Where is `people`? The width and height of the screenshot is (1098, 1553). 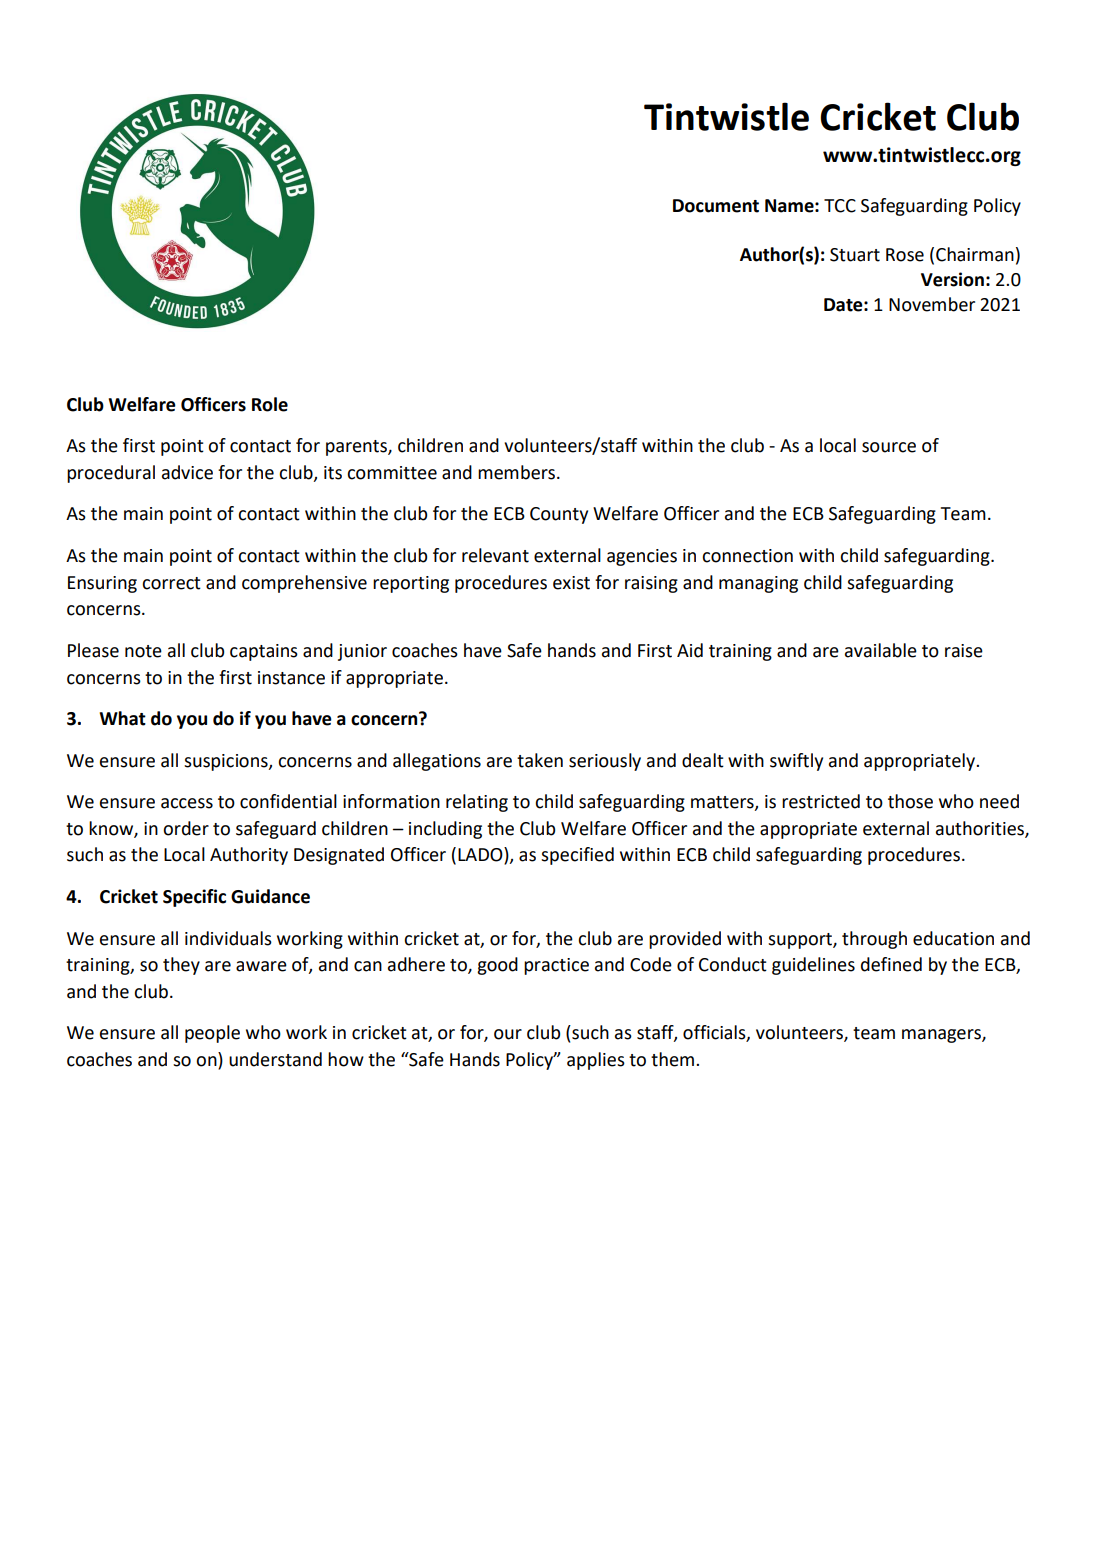
people is located at coordinates (212, 1034).
